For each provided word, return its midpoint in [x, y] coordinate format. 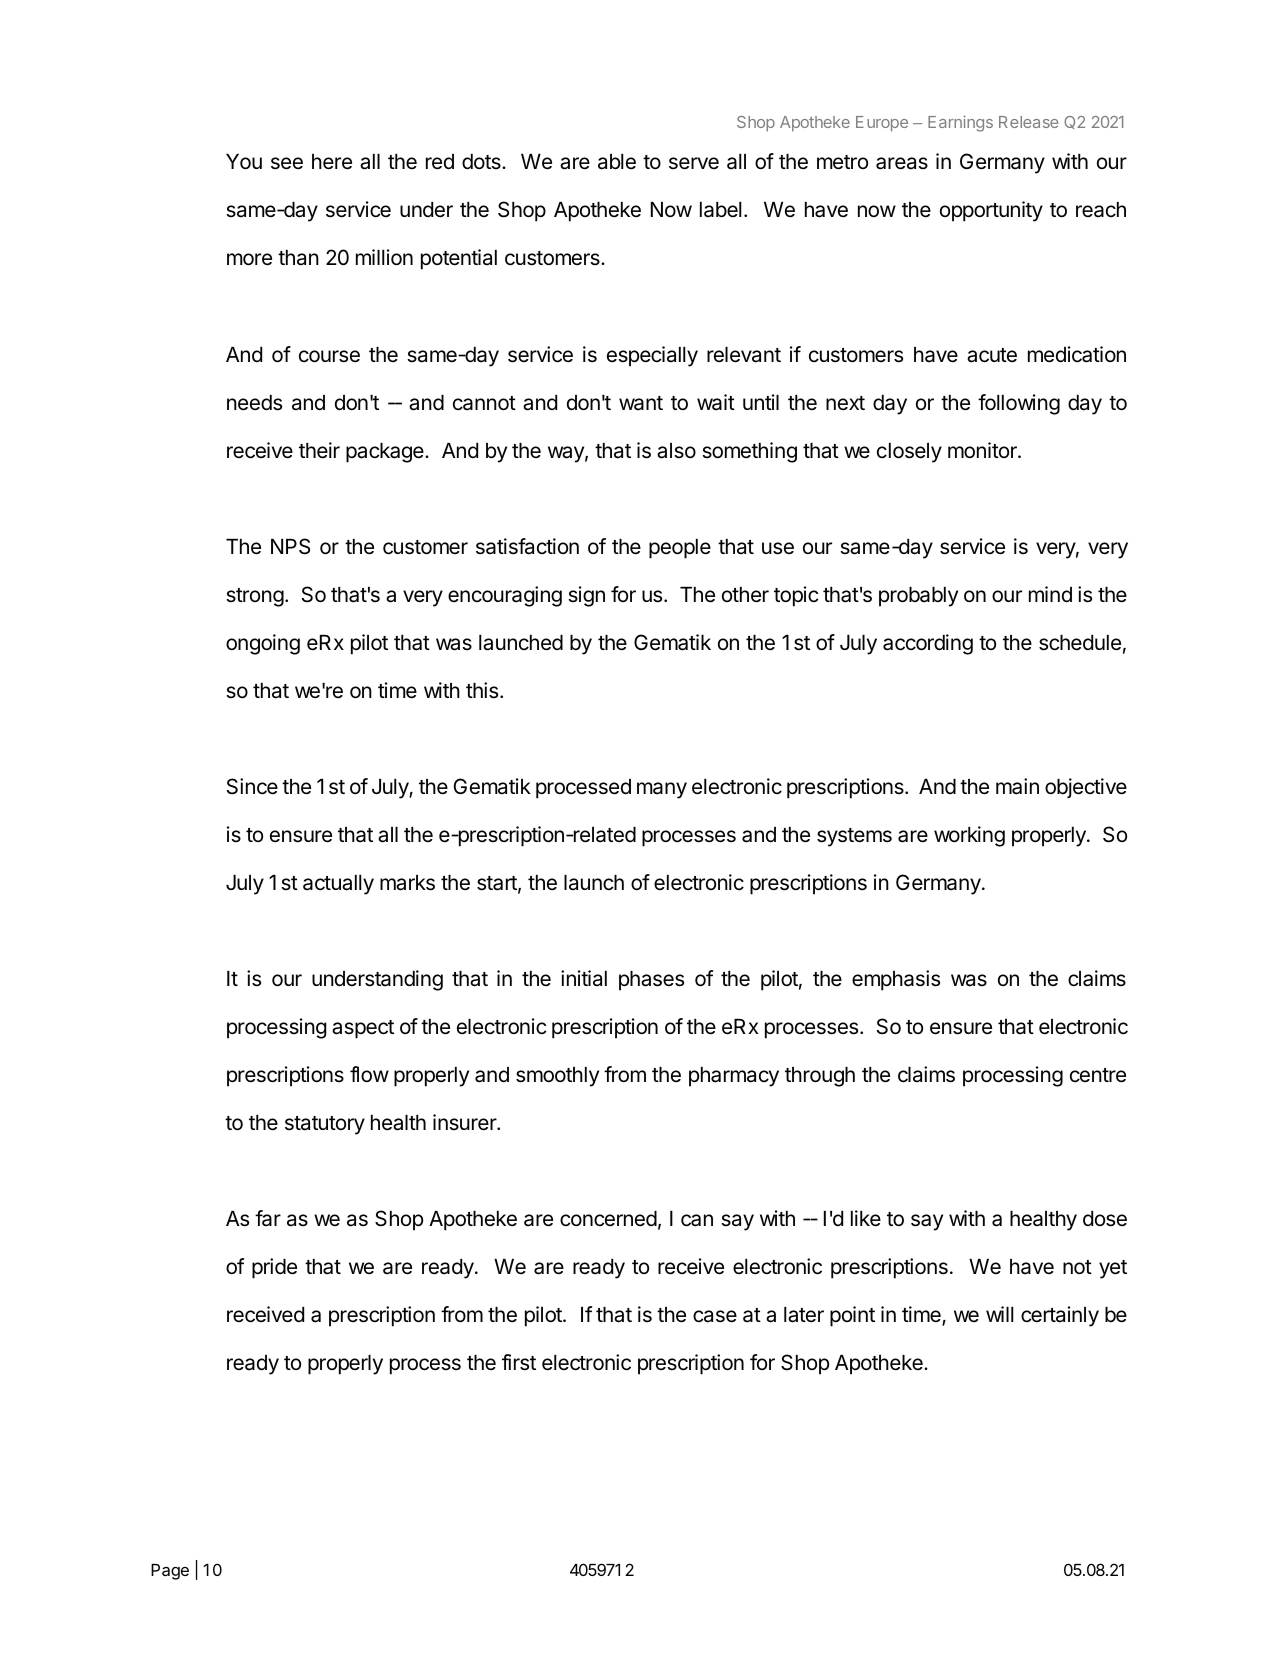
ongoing [263, 644]
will [1000, 1314]
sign [586, 596]
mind [1050, 594]
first [519, 1362]
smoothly [557, 1077]
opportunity [991, 211]
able [617, 162]
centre [1098, 1075]
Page [170, 1572]
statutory [325, 1125]
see [287, 163]
